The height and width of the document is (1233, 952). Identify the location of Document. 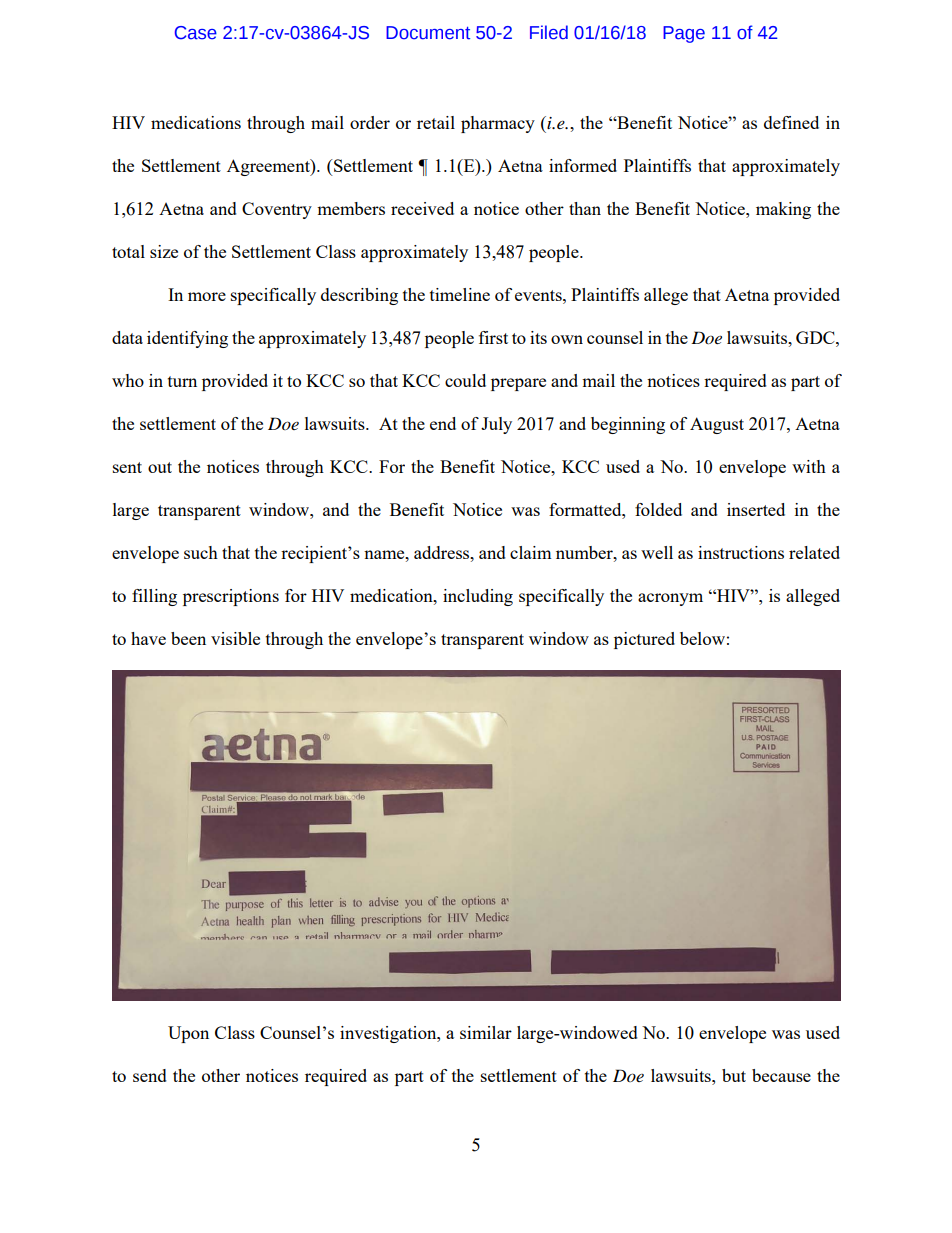
(428, 33).
